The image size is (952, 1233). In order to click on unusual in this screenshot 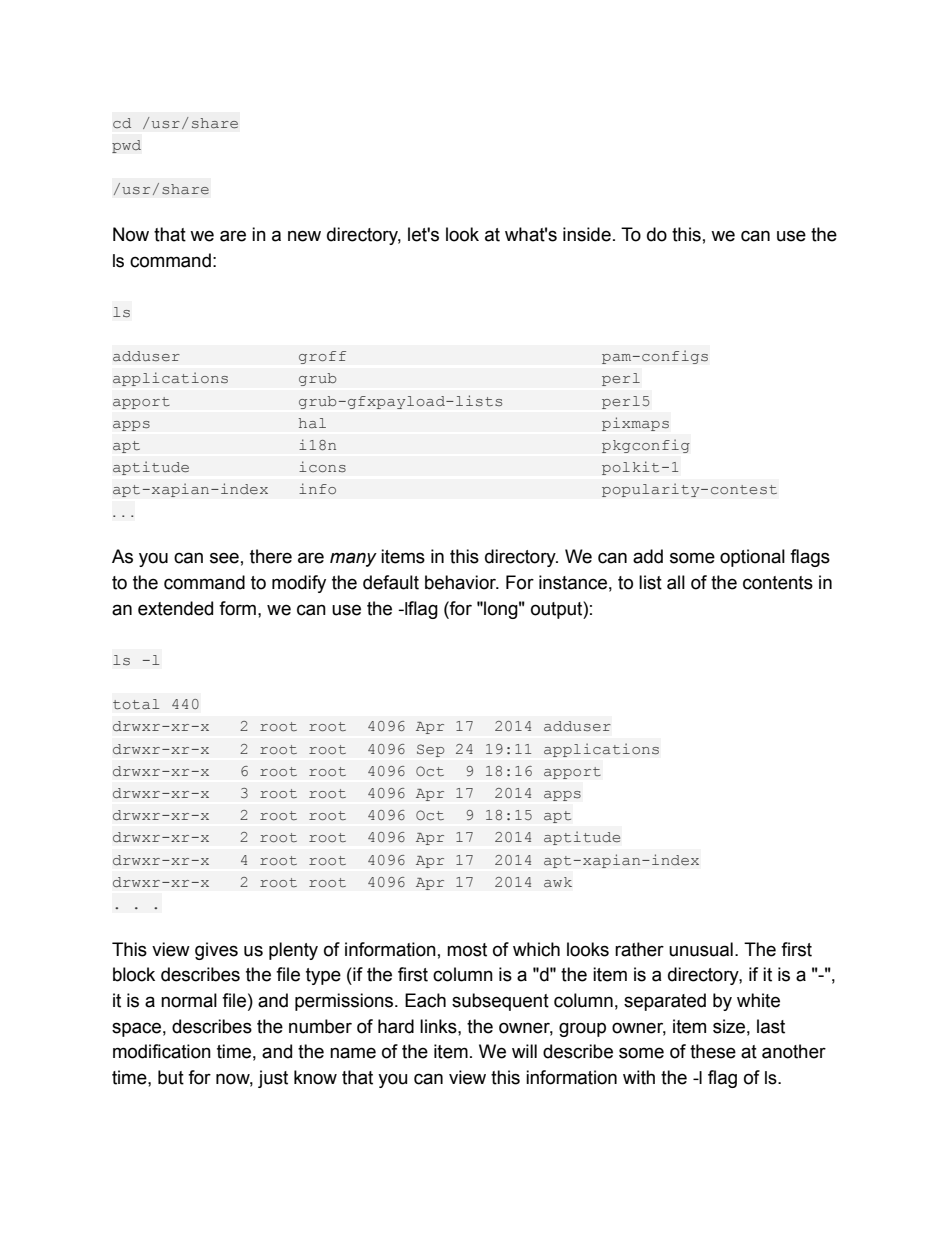, I will do `click(701, 949)`.
